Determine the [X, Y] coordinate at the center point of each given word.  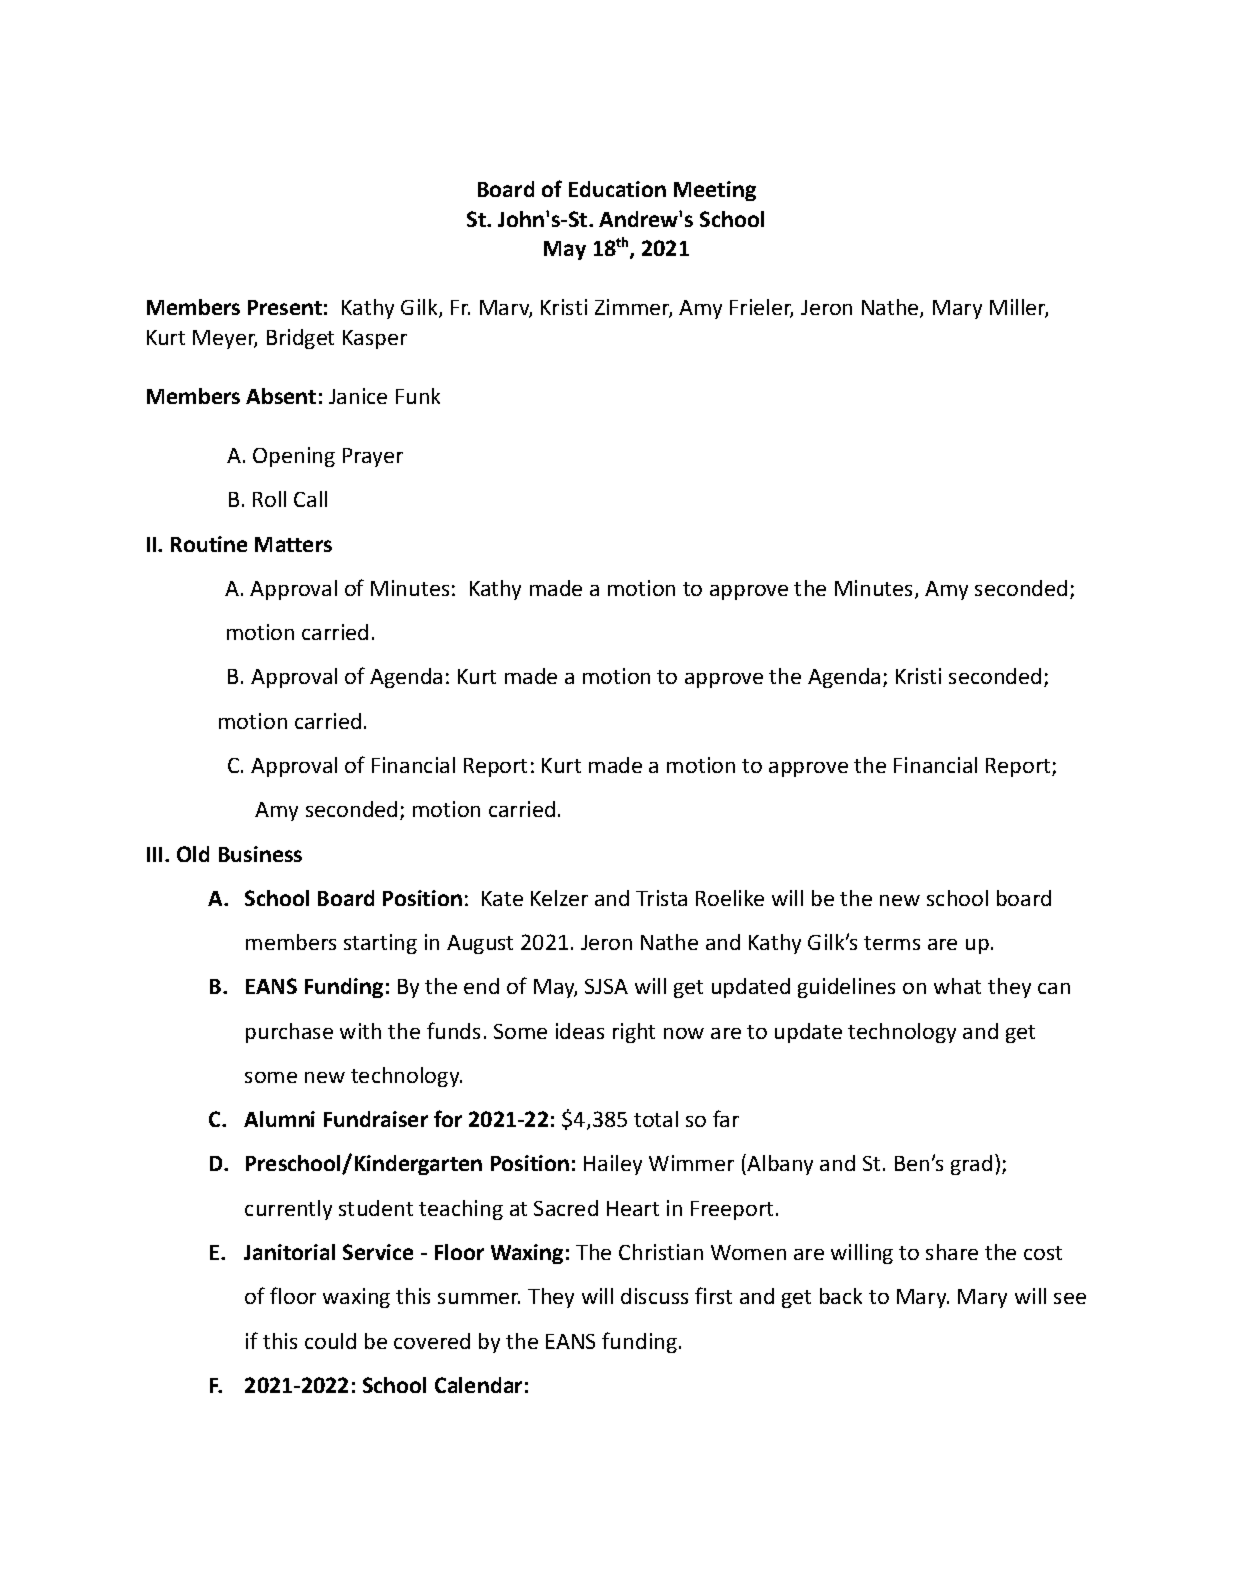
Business [260, 854]
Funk [418, 396]
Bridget [300, 339]
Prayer [373, 457]
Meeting [715, 191]
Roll [269, 499]
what [957, 986]
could [330, 1341]
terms [892, 943]
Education [617, 189]
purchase [289, 1033]
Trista [661, 898]
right [634, 1033]
